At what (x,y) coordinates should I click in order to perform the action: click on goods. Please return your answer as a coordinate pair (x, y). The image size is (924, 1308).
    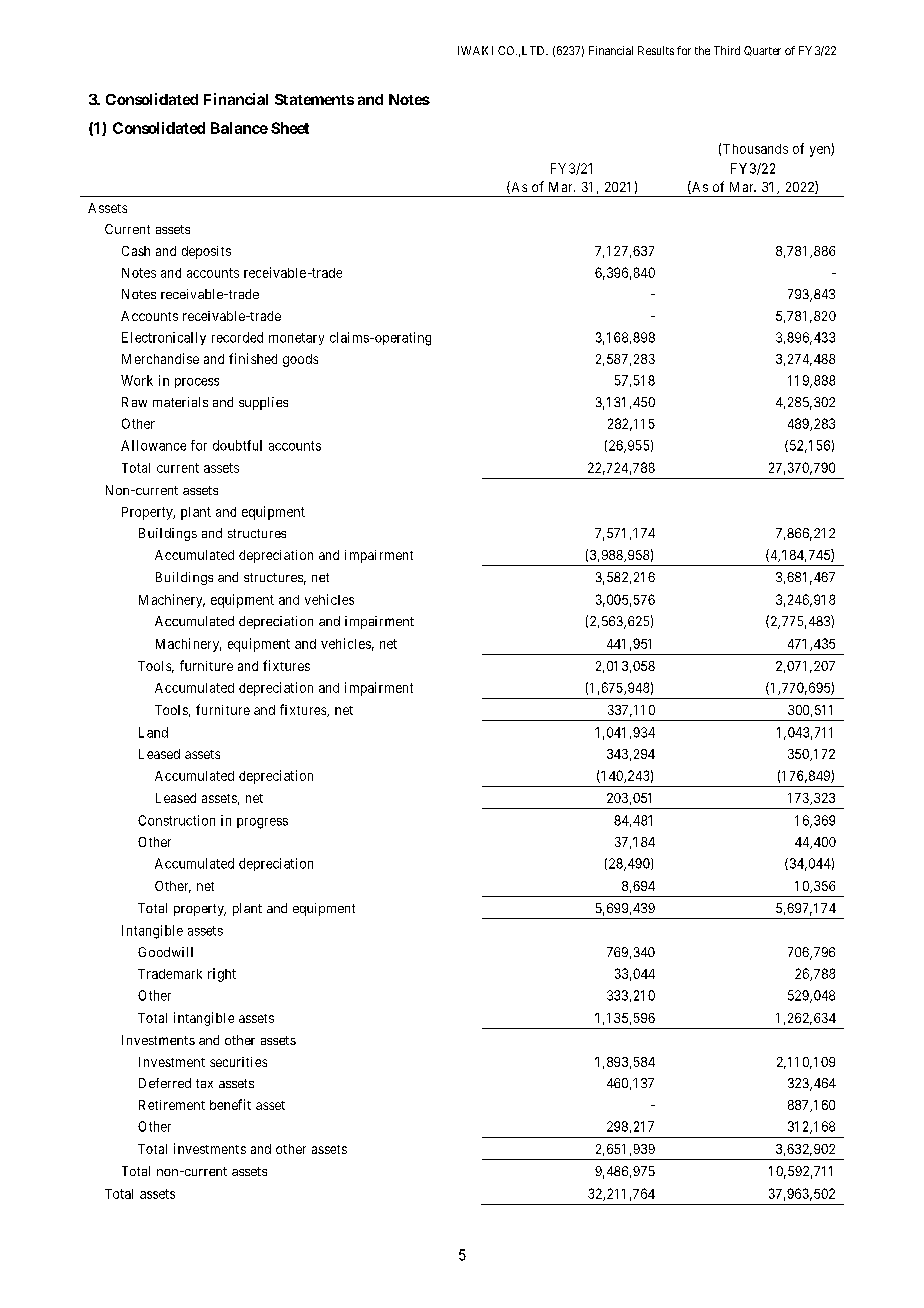
    Looking at the image, I should click on (300, 360).
